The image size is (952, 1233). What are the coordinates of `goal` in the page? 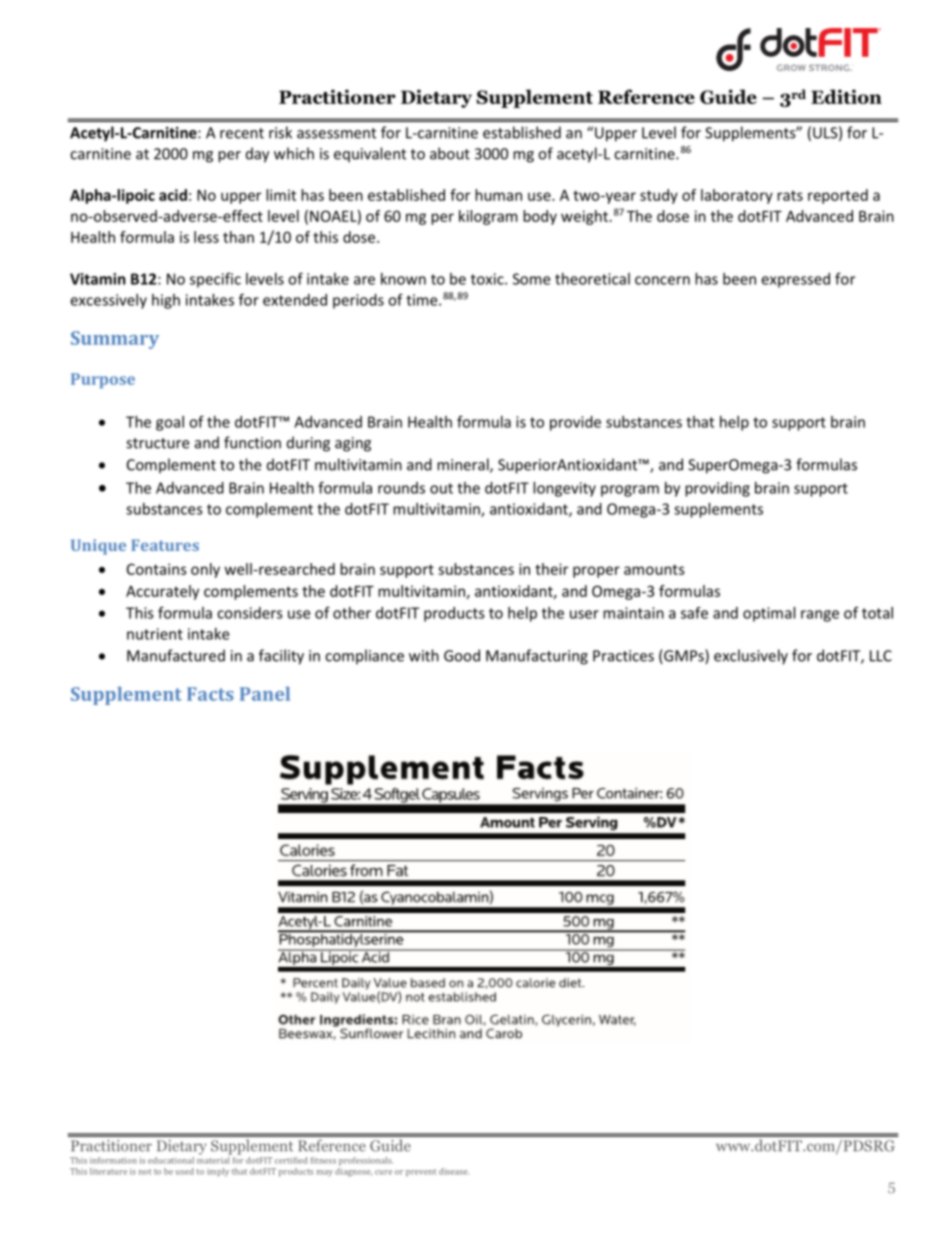 It's located at (170, 423).
